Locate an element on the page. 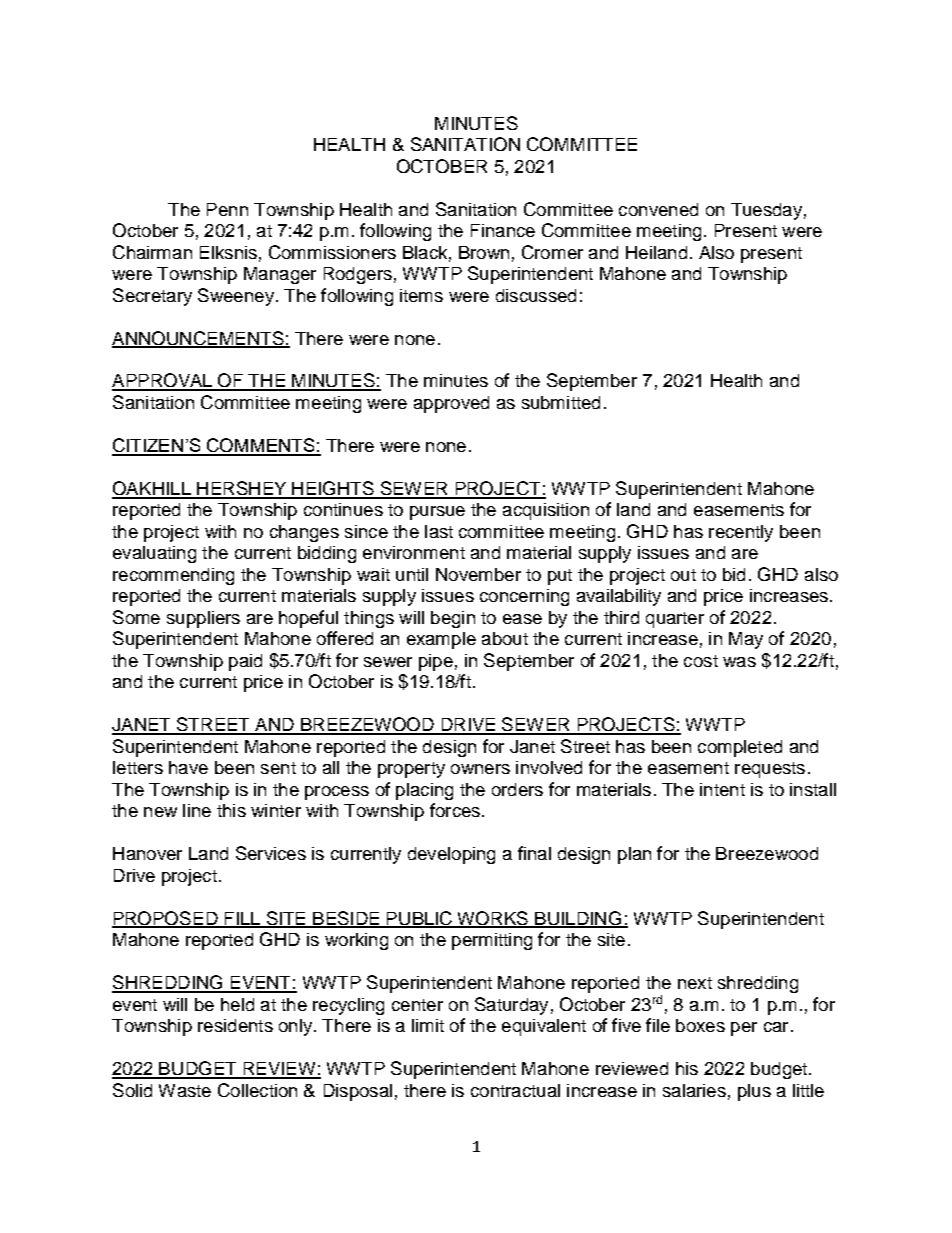 The image size is (952, 1233). Waste is located at coordinates (185, 1090).
